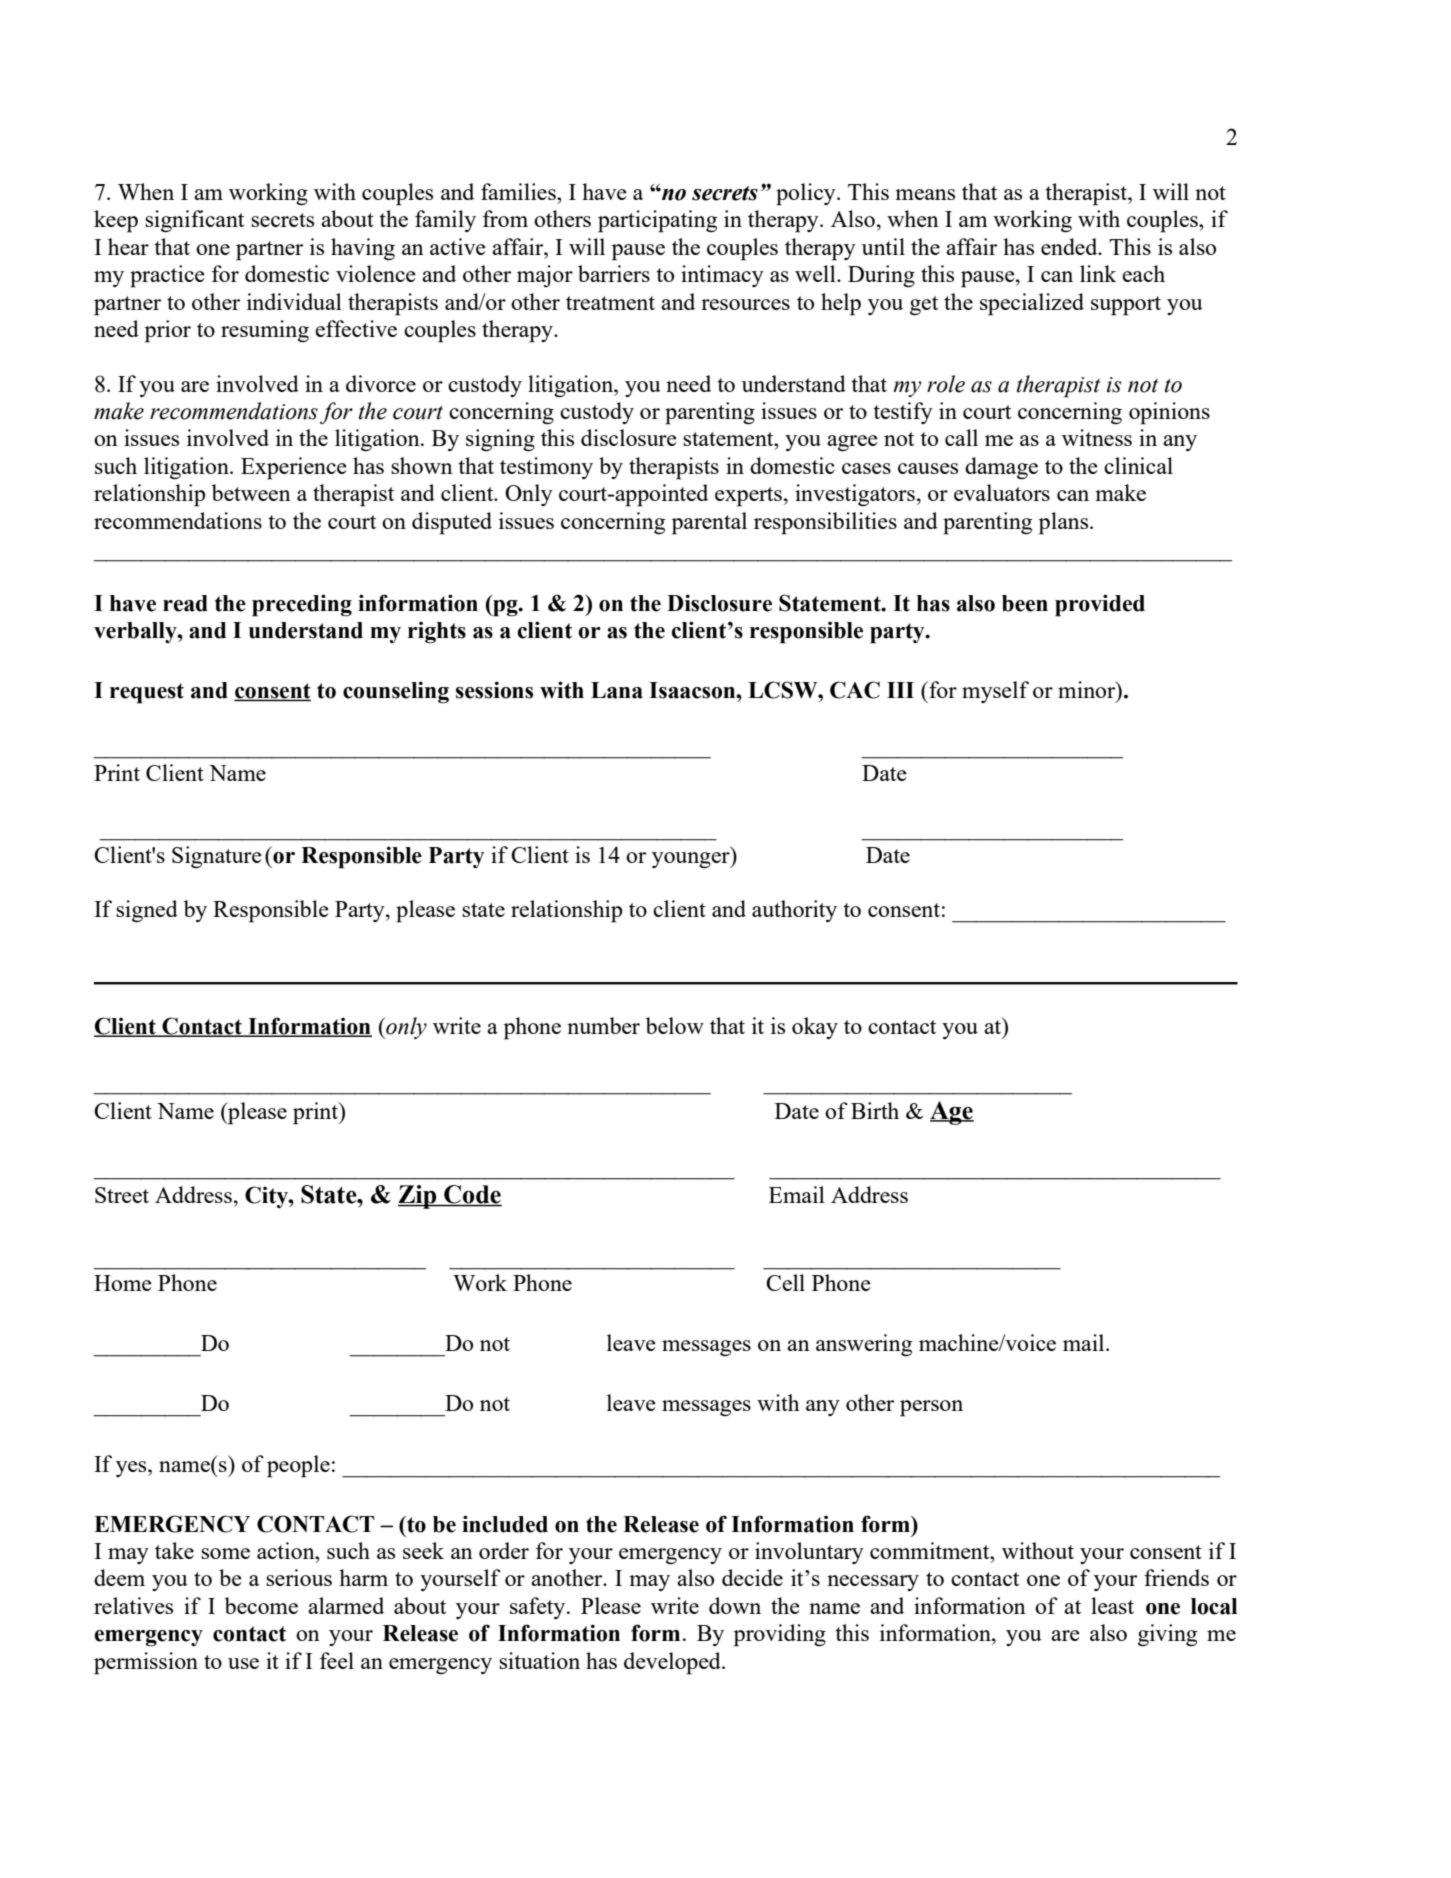 This image has height=1878, width=1451. Describe the element at coordinates (194, 221) in the image. I see `significant` at that location.
